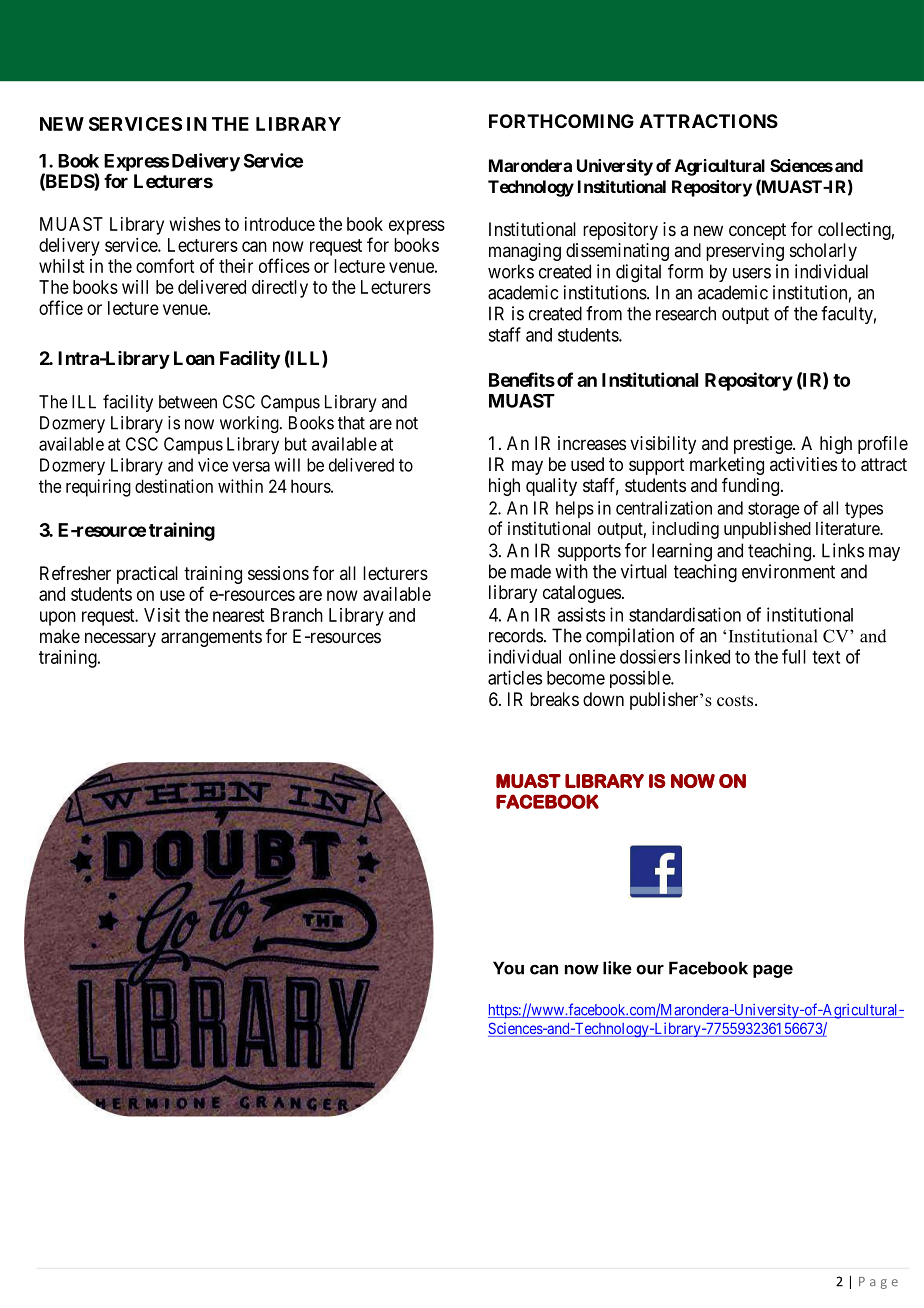 This image has width=924, height=1308. What do you see at coordinates (147, 575) in the image?
I see `practical` at bounding box center [147, 575].
